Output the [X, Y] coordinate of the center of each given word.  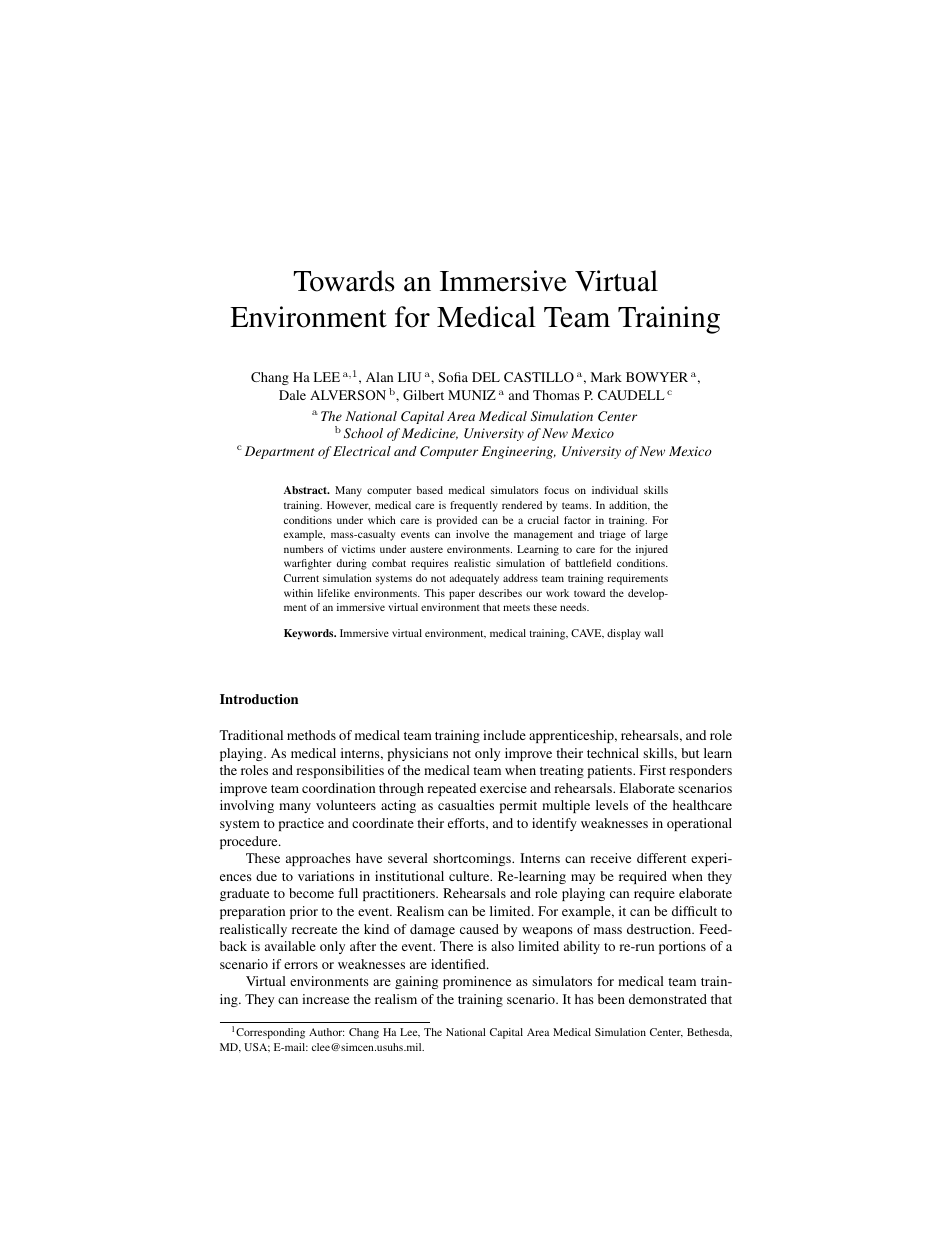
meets [516, 608]
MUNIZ [472, 395]
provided [456, 521]
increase [325, 999]
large [656, 535]
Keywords [310, 634]
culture [470, 876]
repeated [451, 789]
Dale [292, 395]
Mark [606, 377]
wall [653, 633]
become [311, 893]
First [653, 770]
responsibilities [340, 771]
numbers [304, 549]
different [661, 858]
